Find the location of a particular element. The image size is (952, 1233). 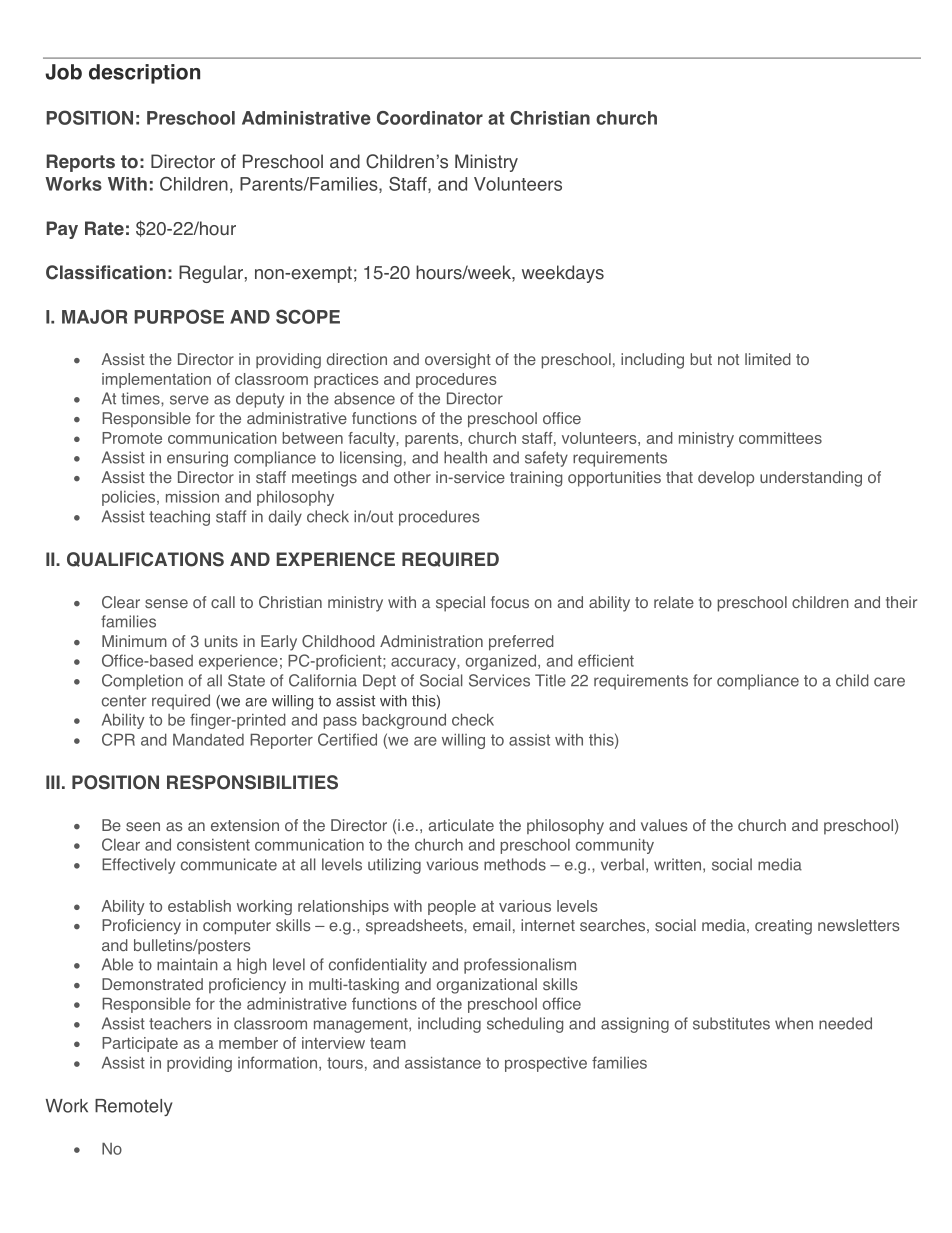

special is located at coordinates (460, 604).
